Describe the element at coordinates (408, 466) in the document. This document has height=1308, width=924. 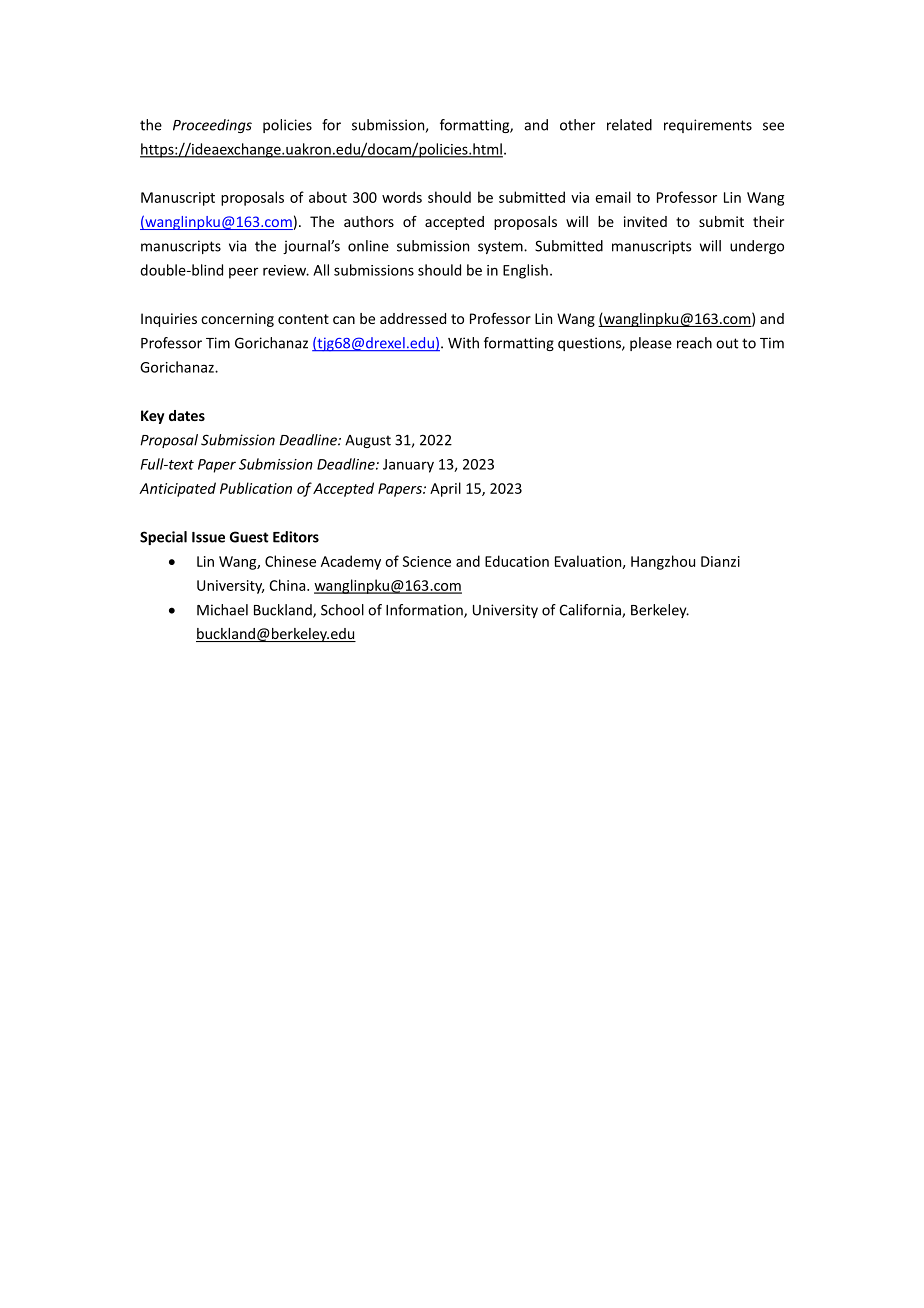
I see `January` at that location.
